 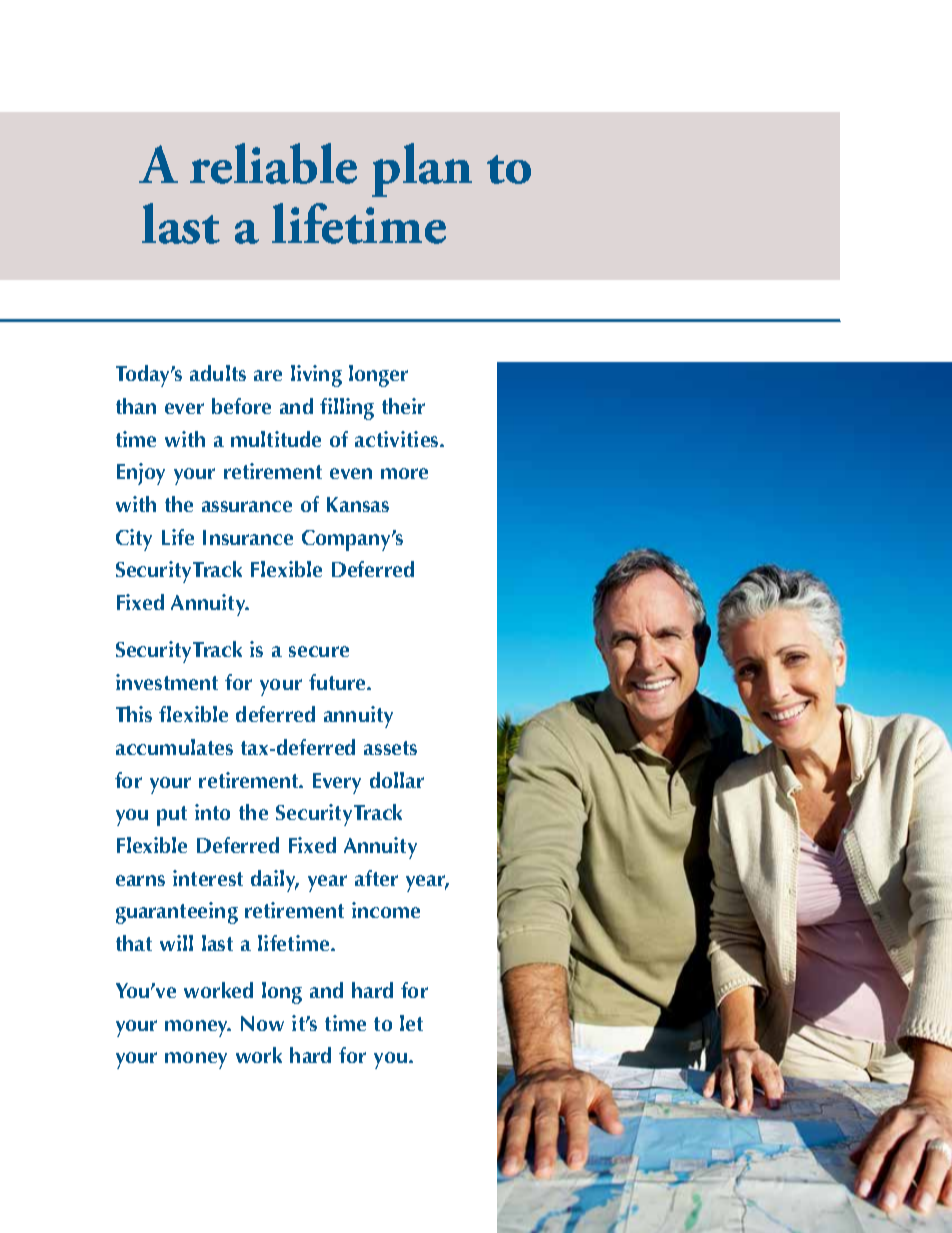 I want to click on put, so click(x=172, y=816).
